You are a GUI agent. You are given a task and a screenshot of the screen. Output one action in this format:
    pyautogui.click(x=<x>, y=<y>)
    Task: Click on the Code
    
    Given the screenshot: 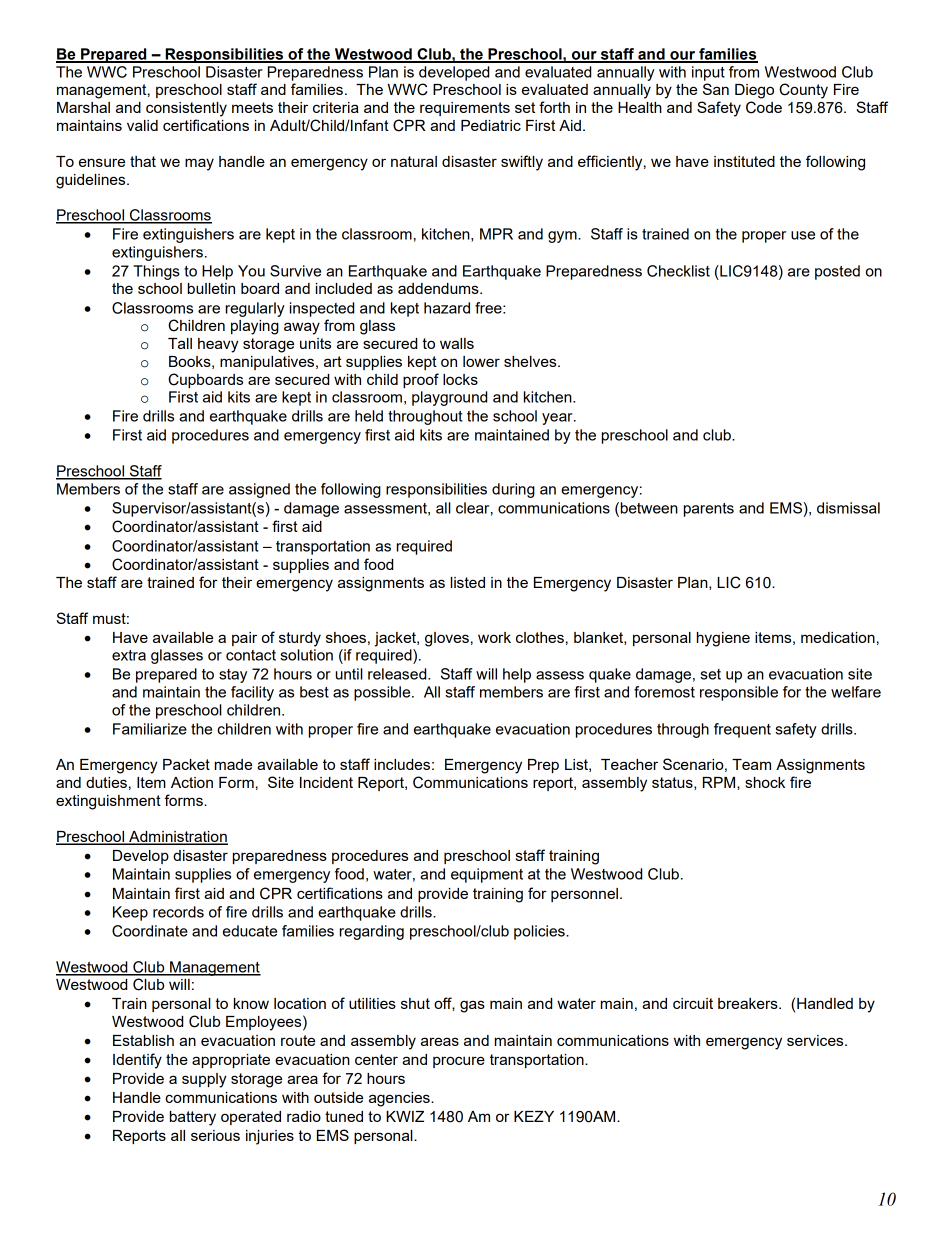 What is the action you would take?
    pyautogui.click(x=764, y=107)
